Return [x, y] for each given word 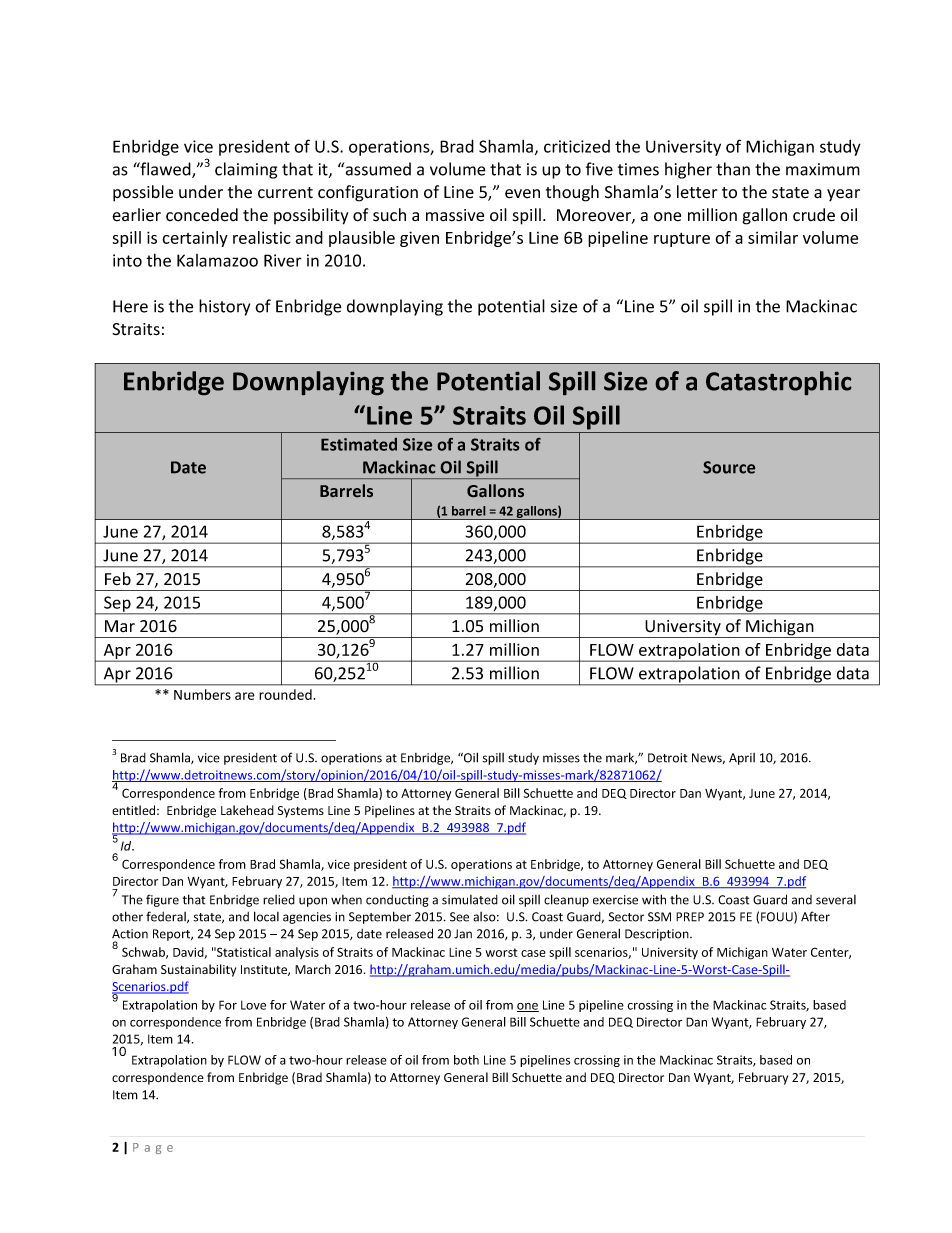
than [733, 169]
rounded [285, 694]
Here [130, 306]
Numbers [202, 694]
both [466, 1060]
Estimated [359, 444]
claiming [246, 170]
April [742, 759]
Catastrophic [778, 383]
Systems [301, 812]
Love [253, 1005]
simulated [470, 900]
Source [729, 467]
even [522, 194]
